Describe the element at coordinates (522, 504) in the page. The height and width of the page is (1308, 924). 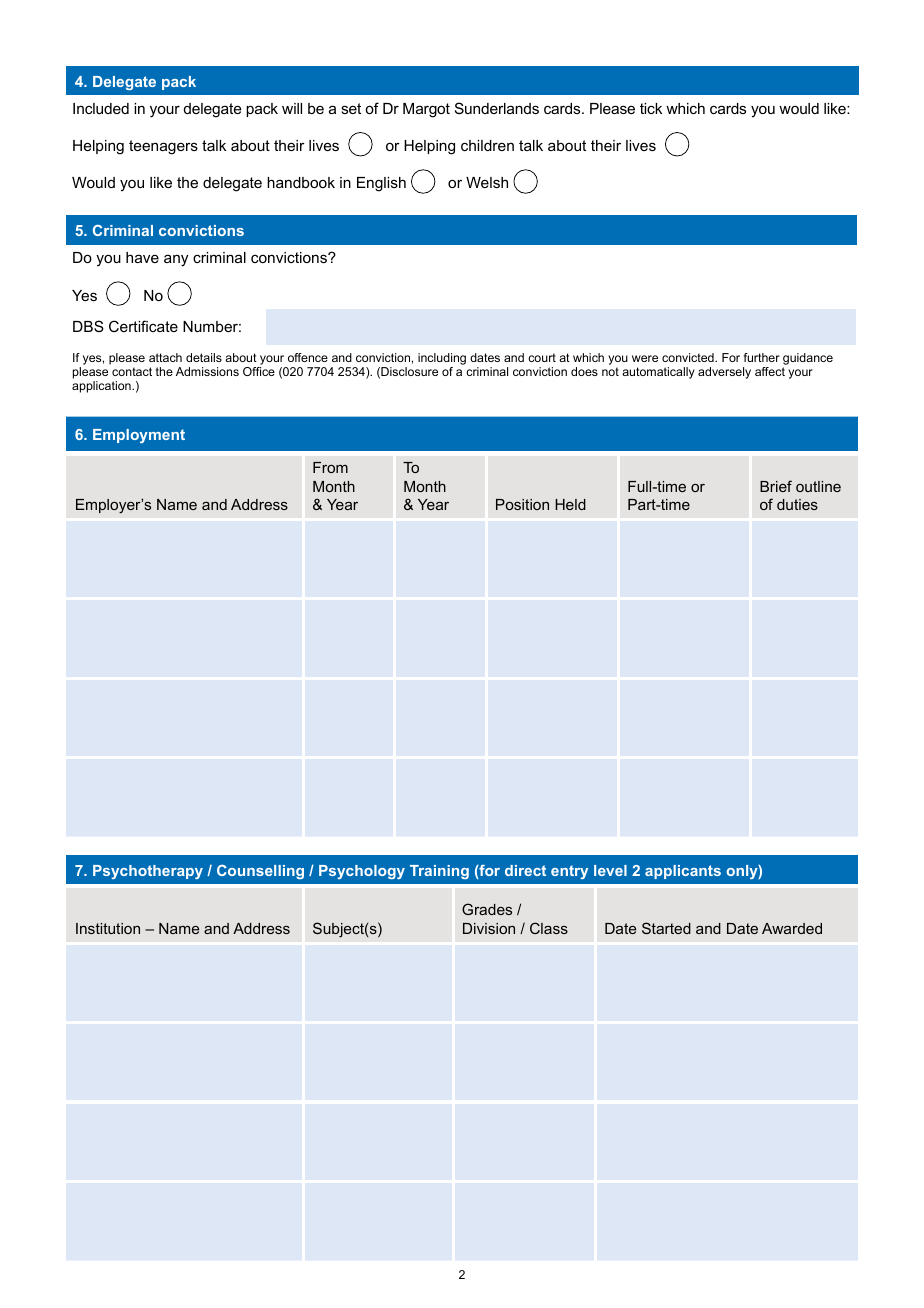
I see `Position` at that location.
